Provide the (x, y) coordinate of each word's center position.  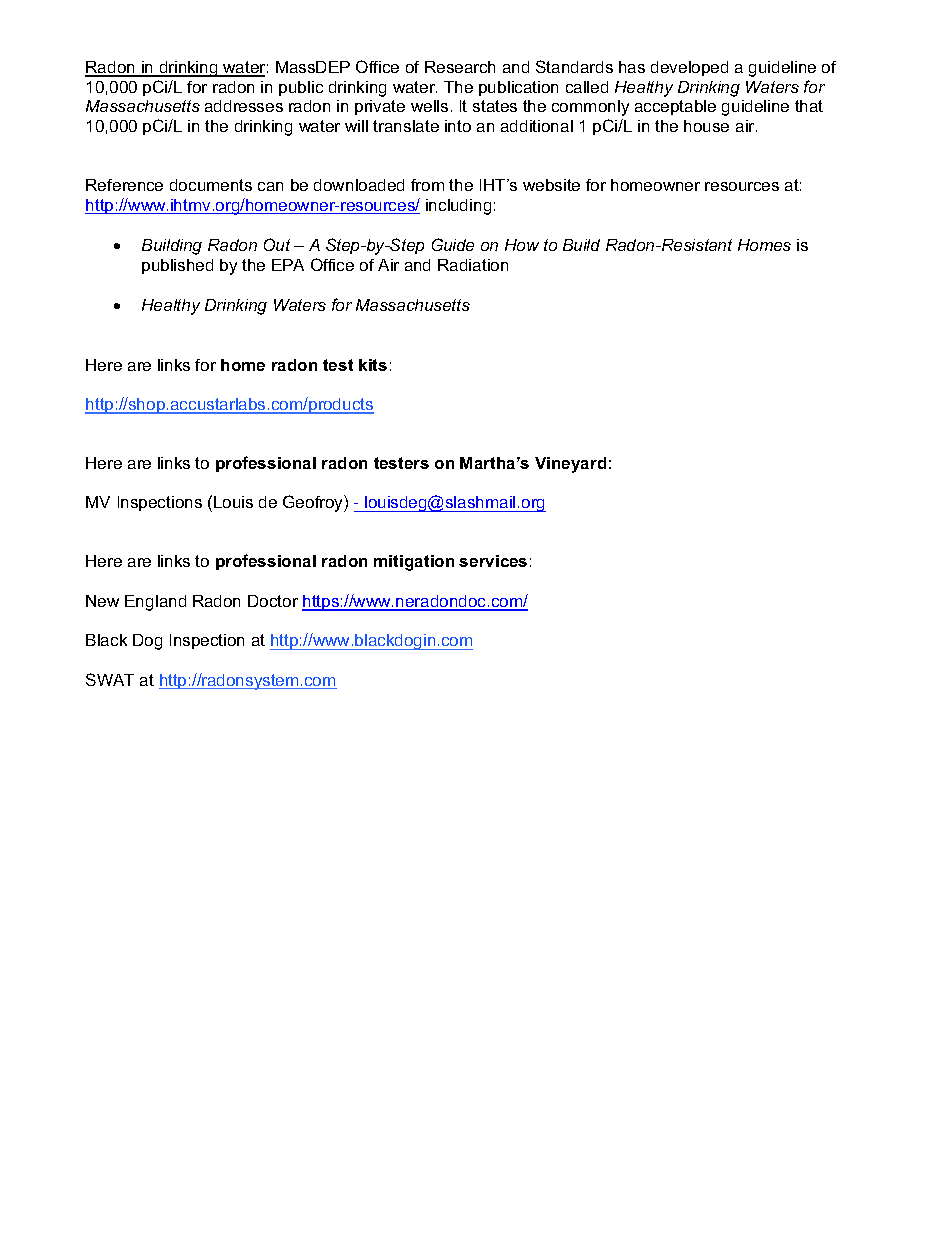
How (522, 245)
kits (373, 365)
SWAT (110, 679)
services (493, 561)
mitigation (414, 563)
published (177, 266)
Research (460, 67)
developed (689, 68)
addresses (244, 106)
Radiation (473, 265)
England (155, 603)
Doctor (273, 601)
